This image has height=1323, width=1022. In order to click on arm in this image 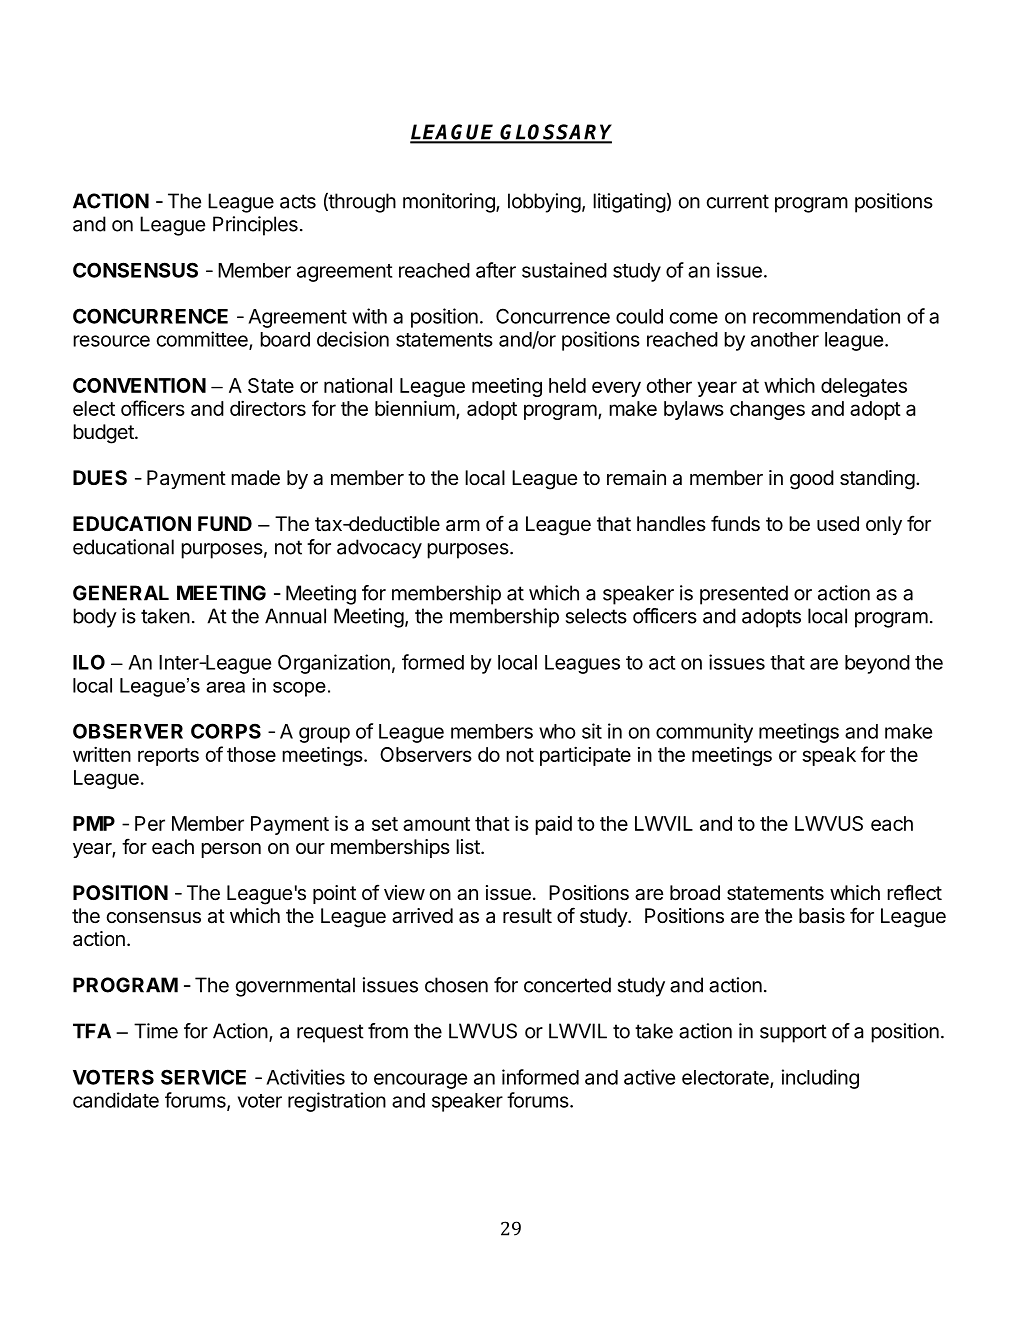, I will do `click(463, 526)`.
